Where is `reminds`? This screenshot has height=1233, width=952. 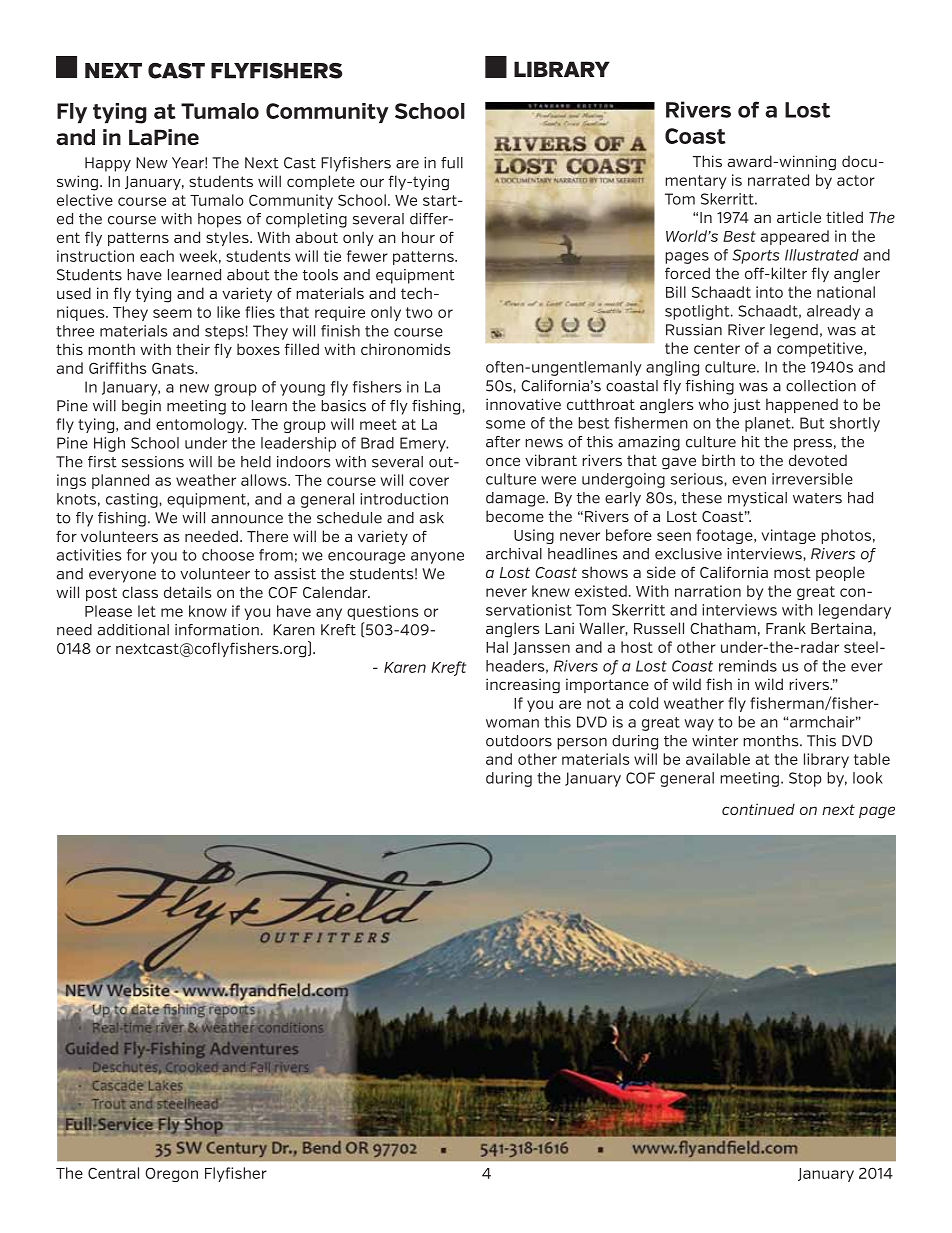 reminds is located at coordinates (748, 666).
